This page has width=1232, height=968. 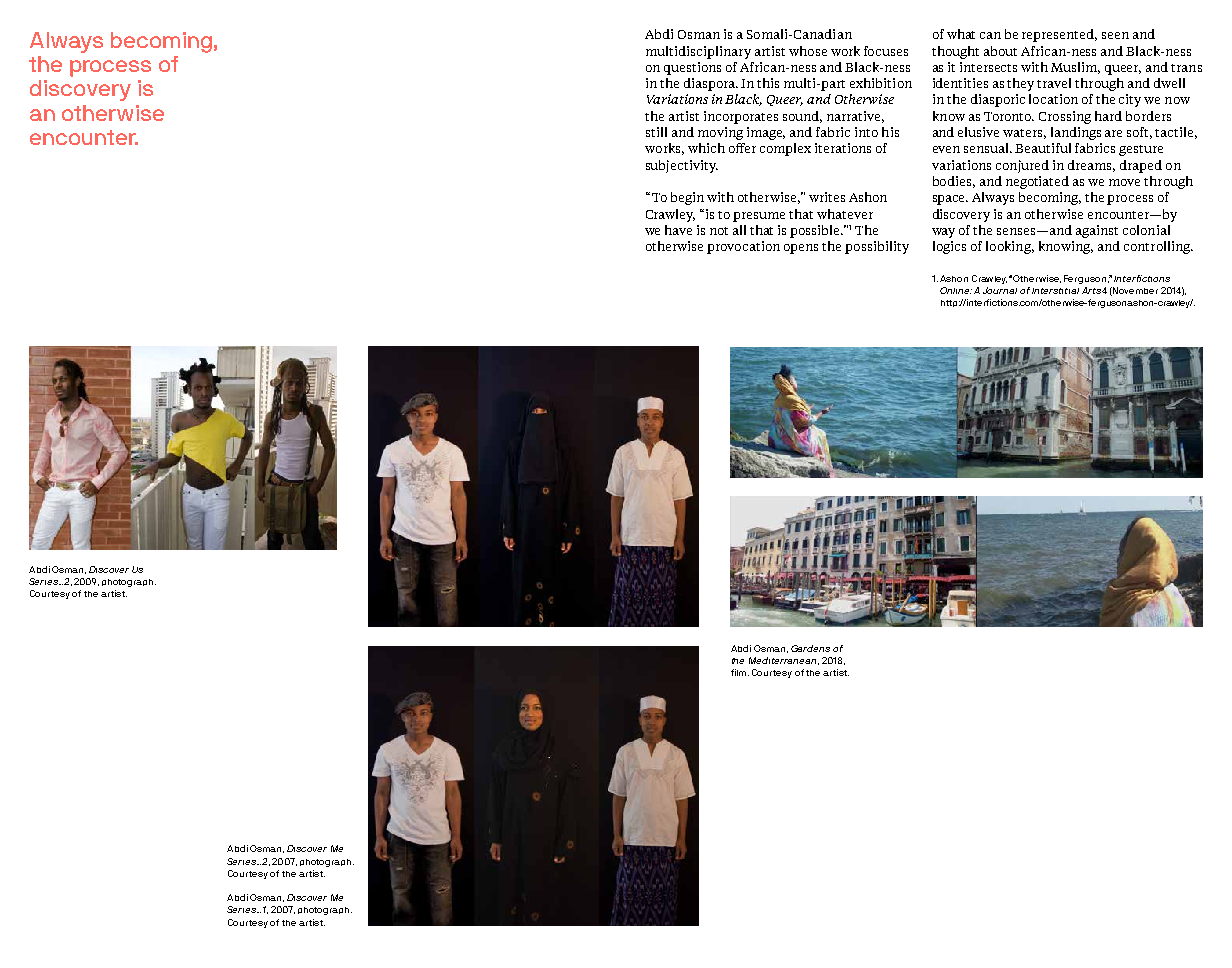 I want to click on questions, so click(x=692, y=68).
